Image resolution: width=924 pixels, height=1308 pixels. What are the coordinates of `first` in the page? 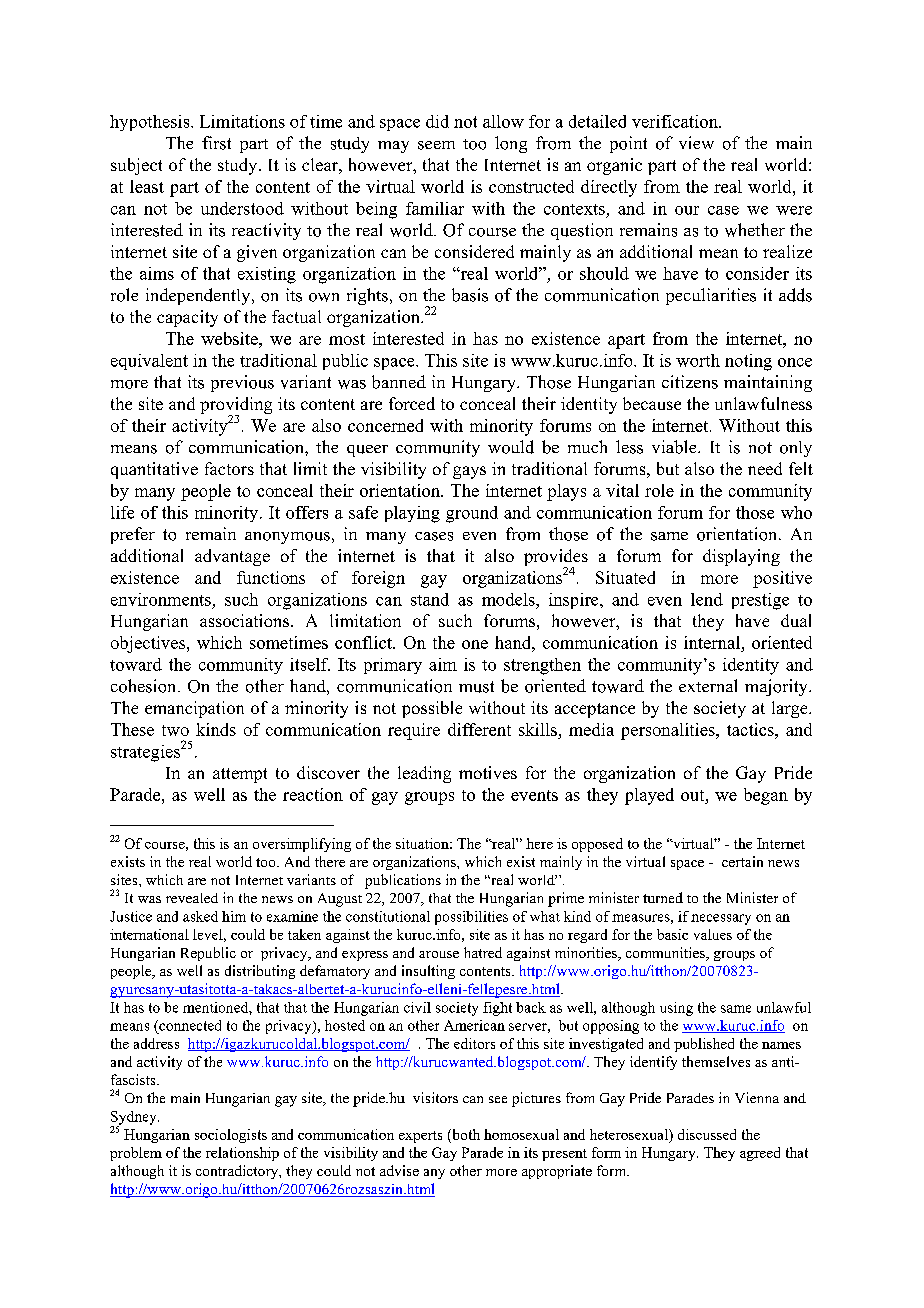 It's located at (216, 143).
